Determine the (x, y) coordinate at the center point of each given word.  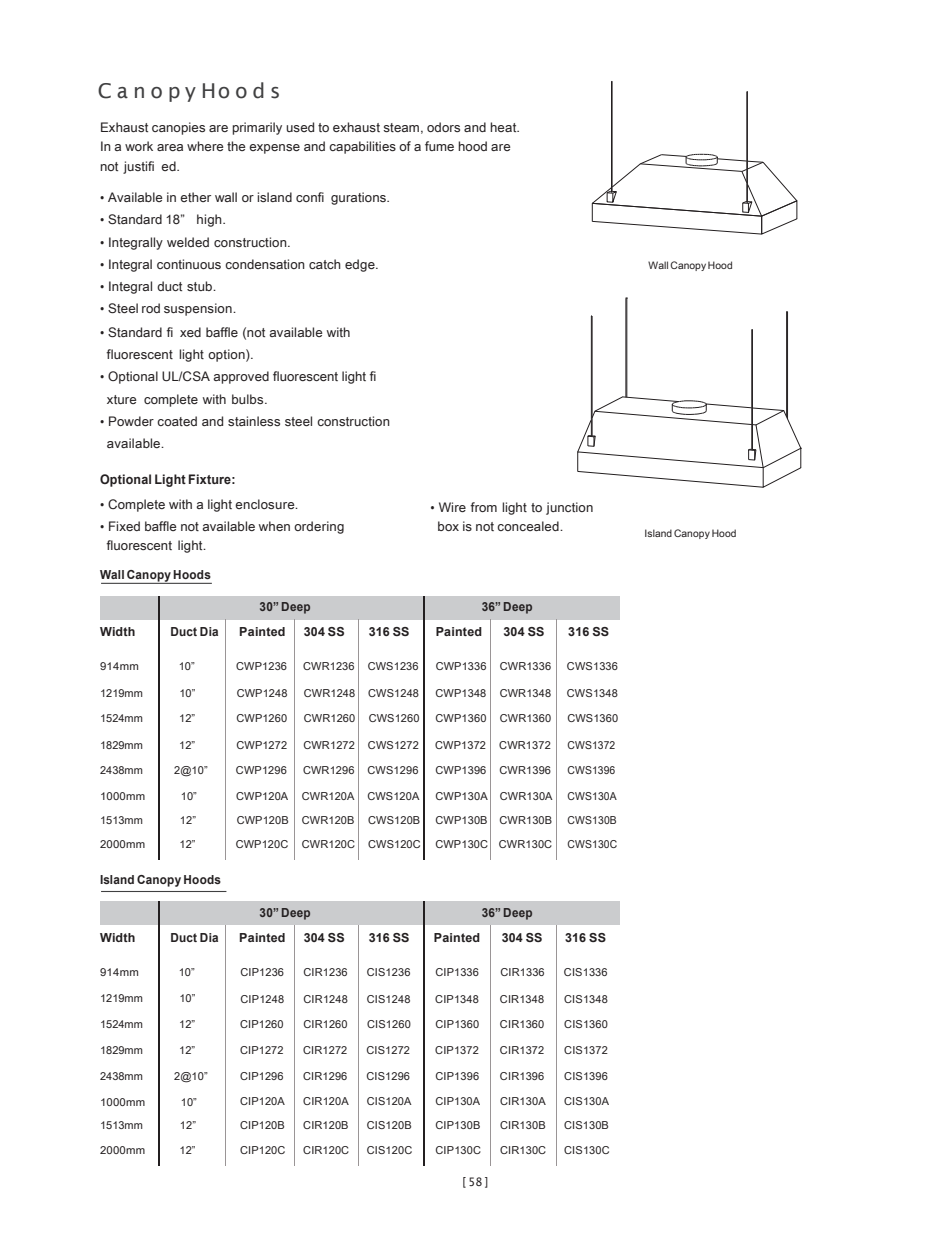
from (483, 507)
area (170, 147)
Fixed (124, 526)
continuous (189, 264)
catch (325, 264)
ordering (319, 527)
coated (177, 421)
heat (504, 127)
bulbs (249, 399)
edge (361, 265)
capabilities (362, 147)
